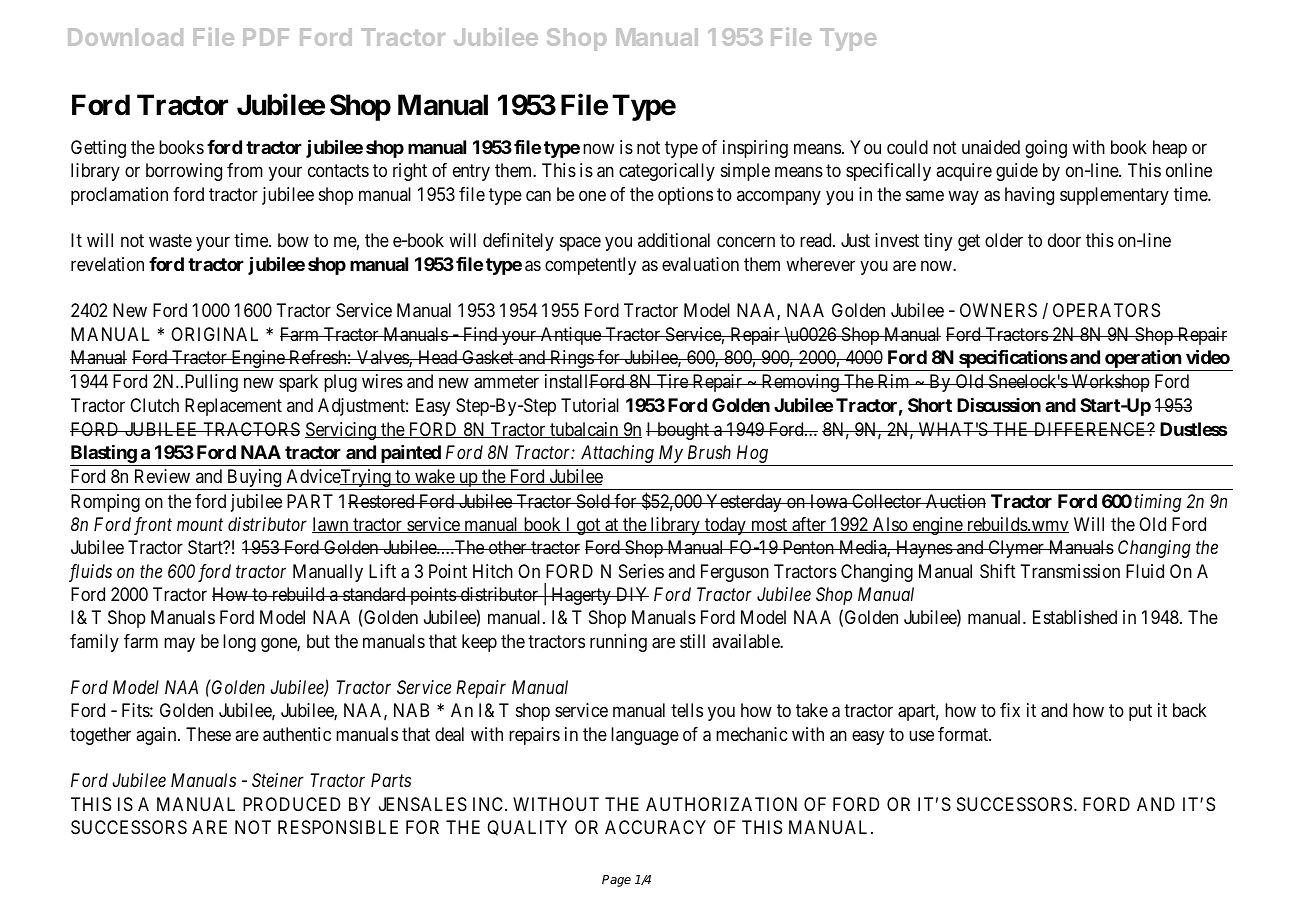 Image resolution: width=1308 pixels, height=924 pixels. I want to click on going, so click(1046, 149).
